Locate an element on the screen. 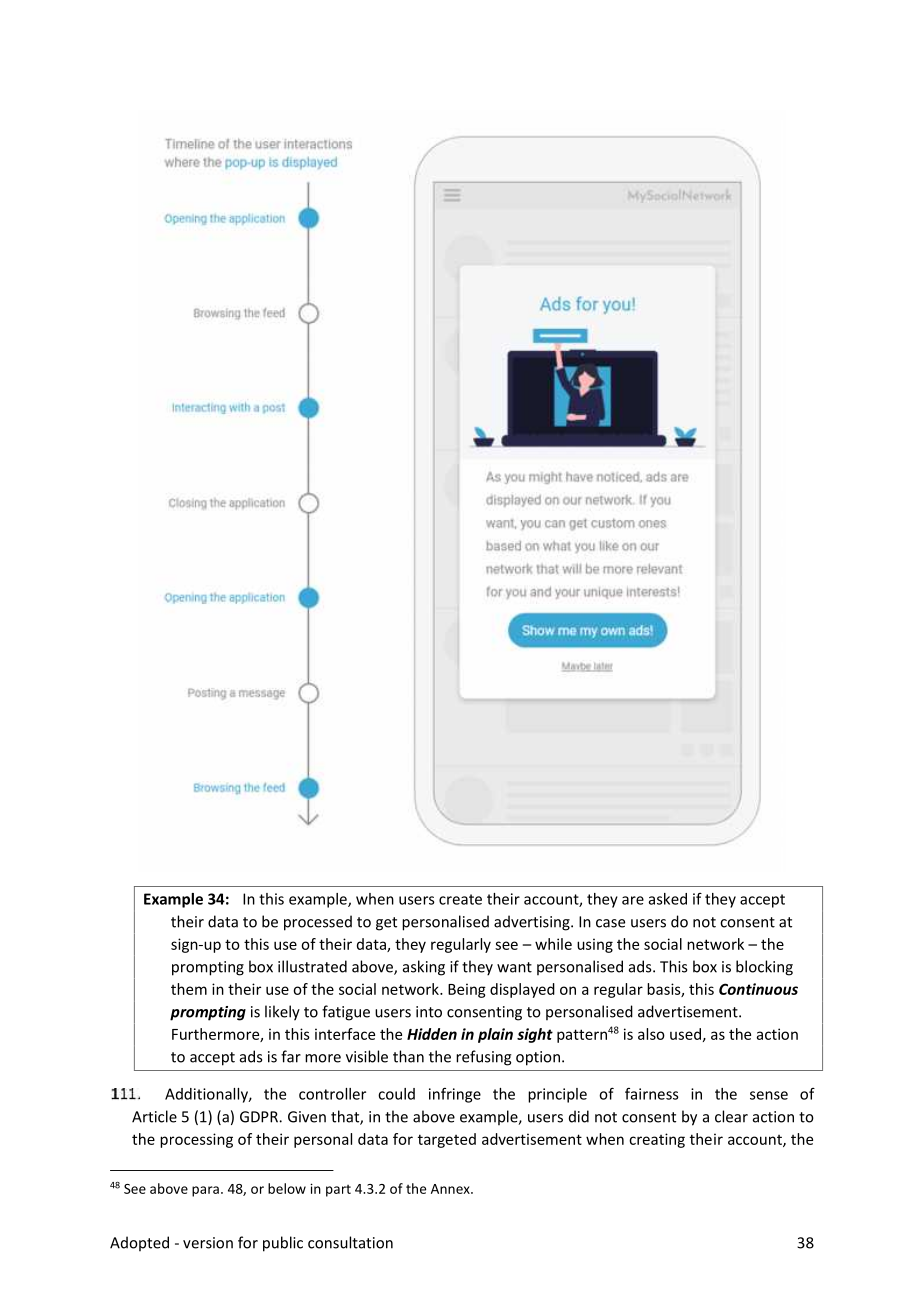  asked is located at coordinates (668, 899).
